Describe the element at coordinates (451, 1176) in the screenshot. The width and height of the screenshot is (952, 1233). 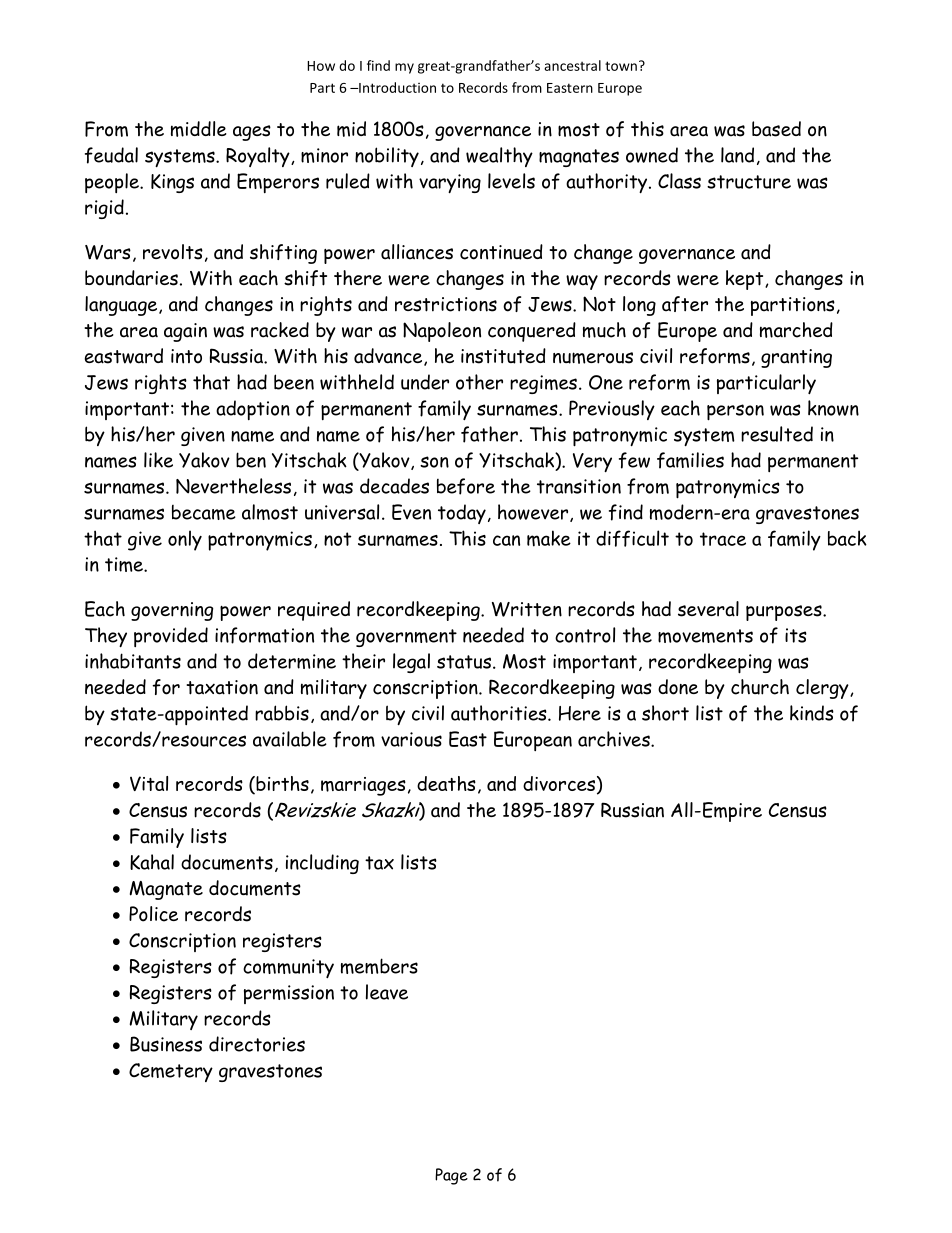
I see `Page` at that location.
